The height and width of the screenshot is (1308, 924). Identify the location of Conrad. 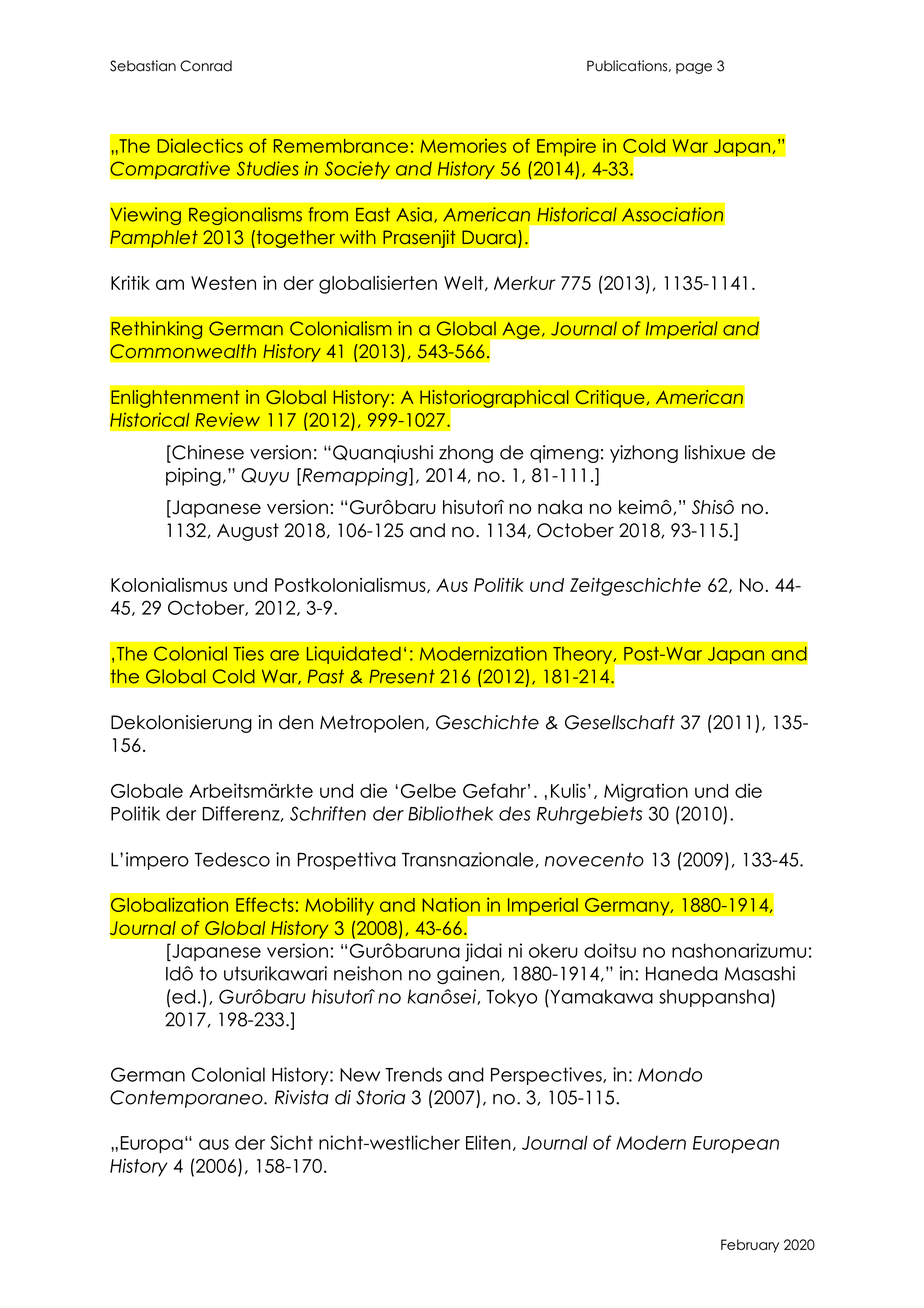
(206, 66).
